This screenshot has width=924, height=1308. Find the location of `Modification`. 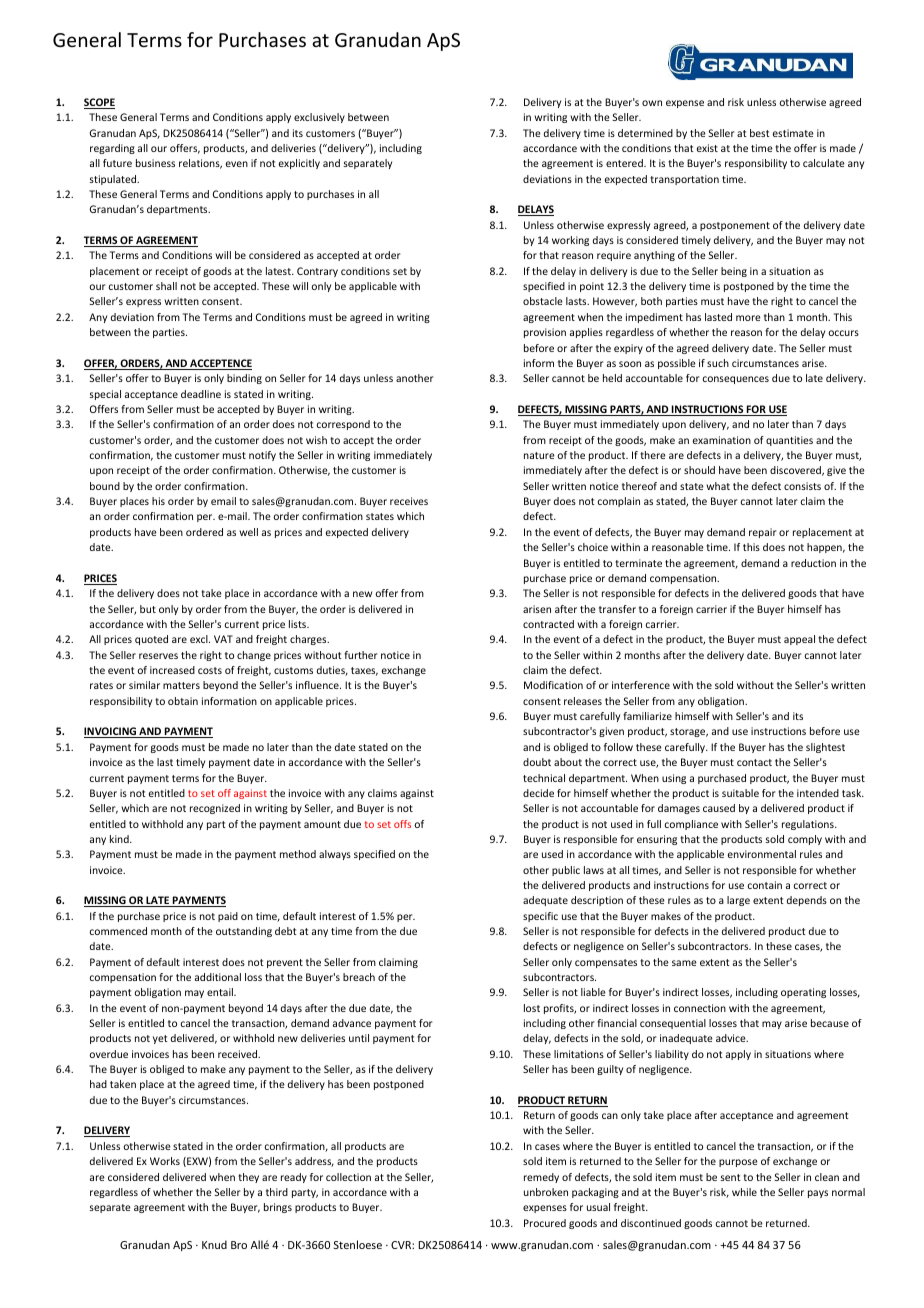

Modification is located at coordinates (553, 685).
